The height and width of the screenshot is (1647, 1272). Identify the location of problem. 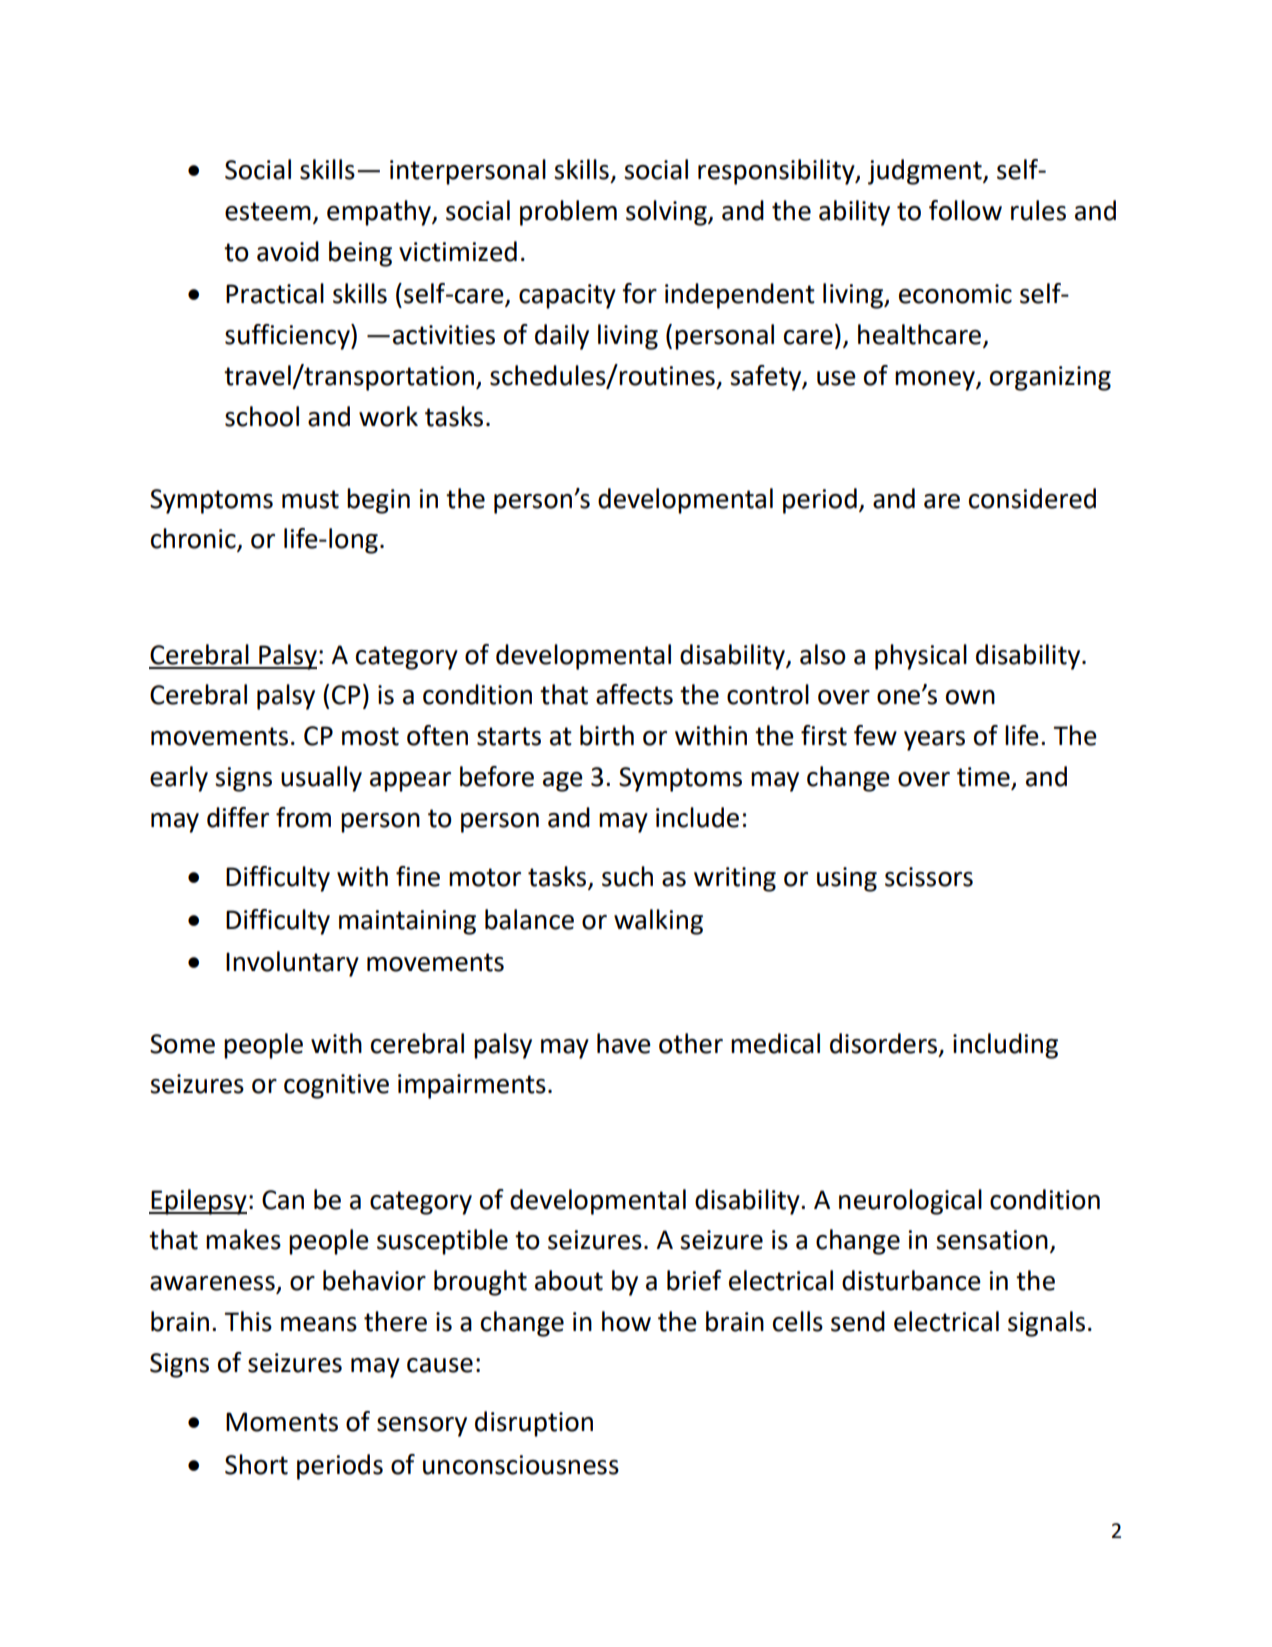
(568, 213).
